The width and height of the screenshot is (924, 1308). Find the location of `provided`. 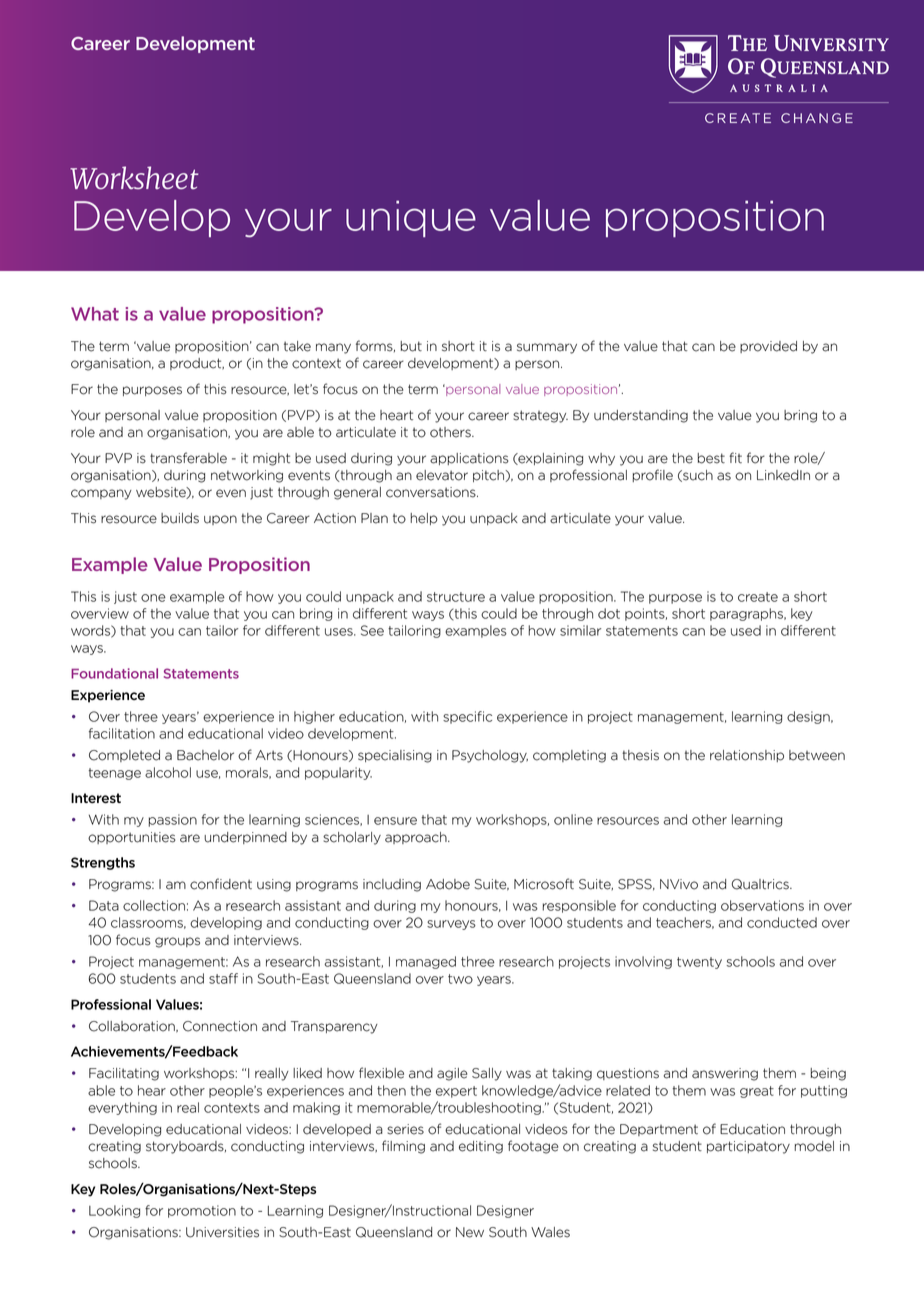

provided is located at coordinates (768, 347).
